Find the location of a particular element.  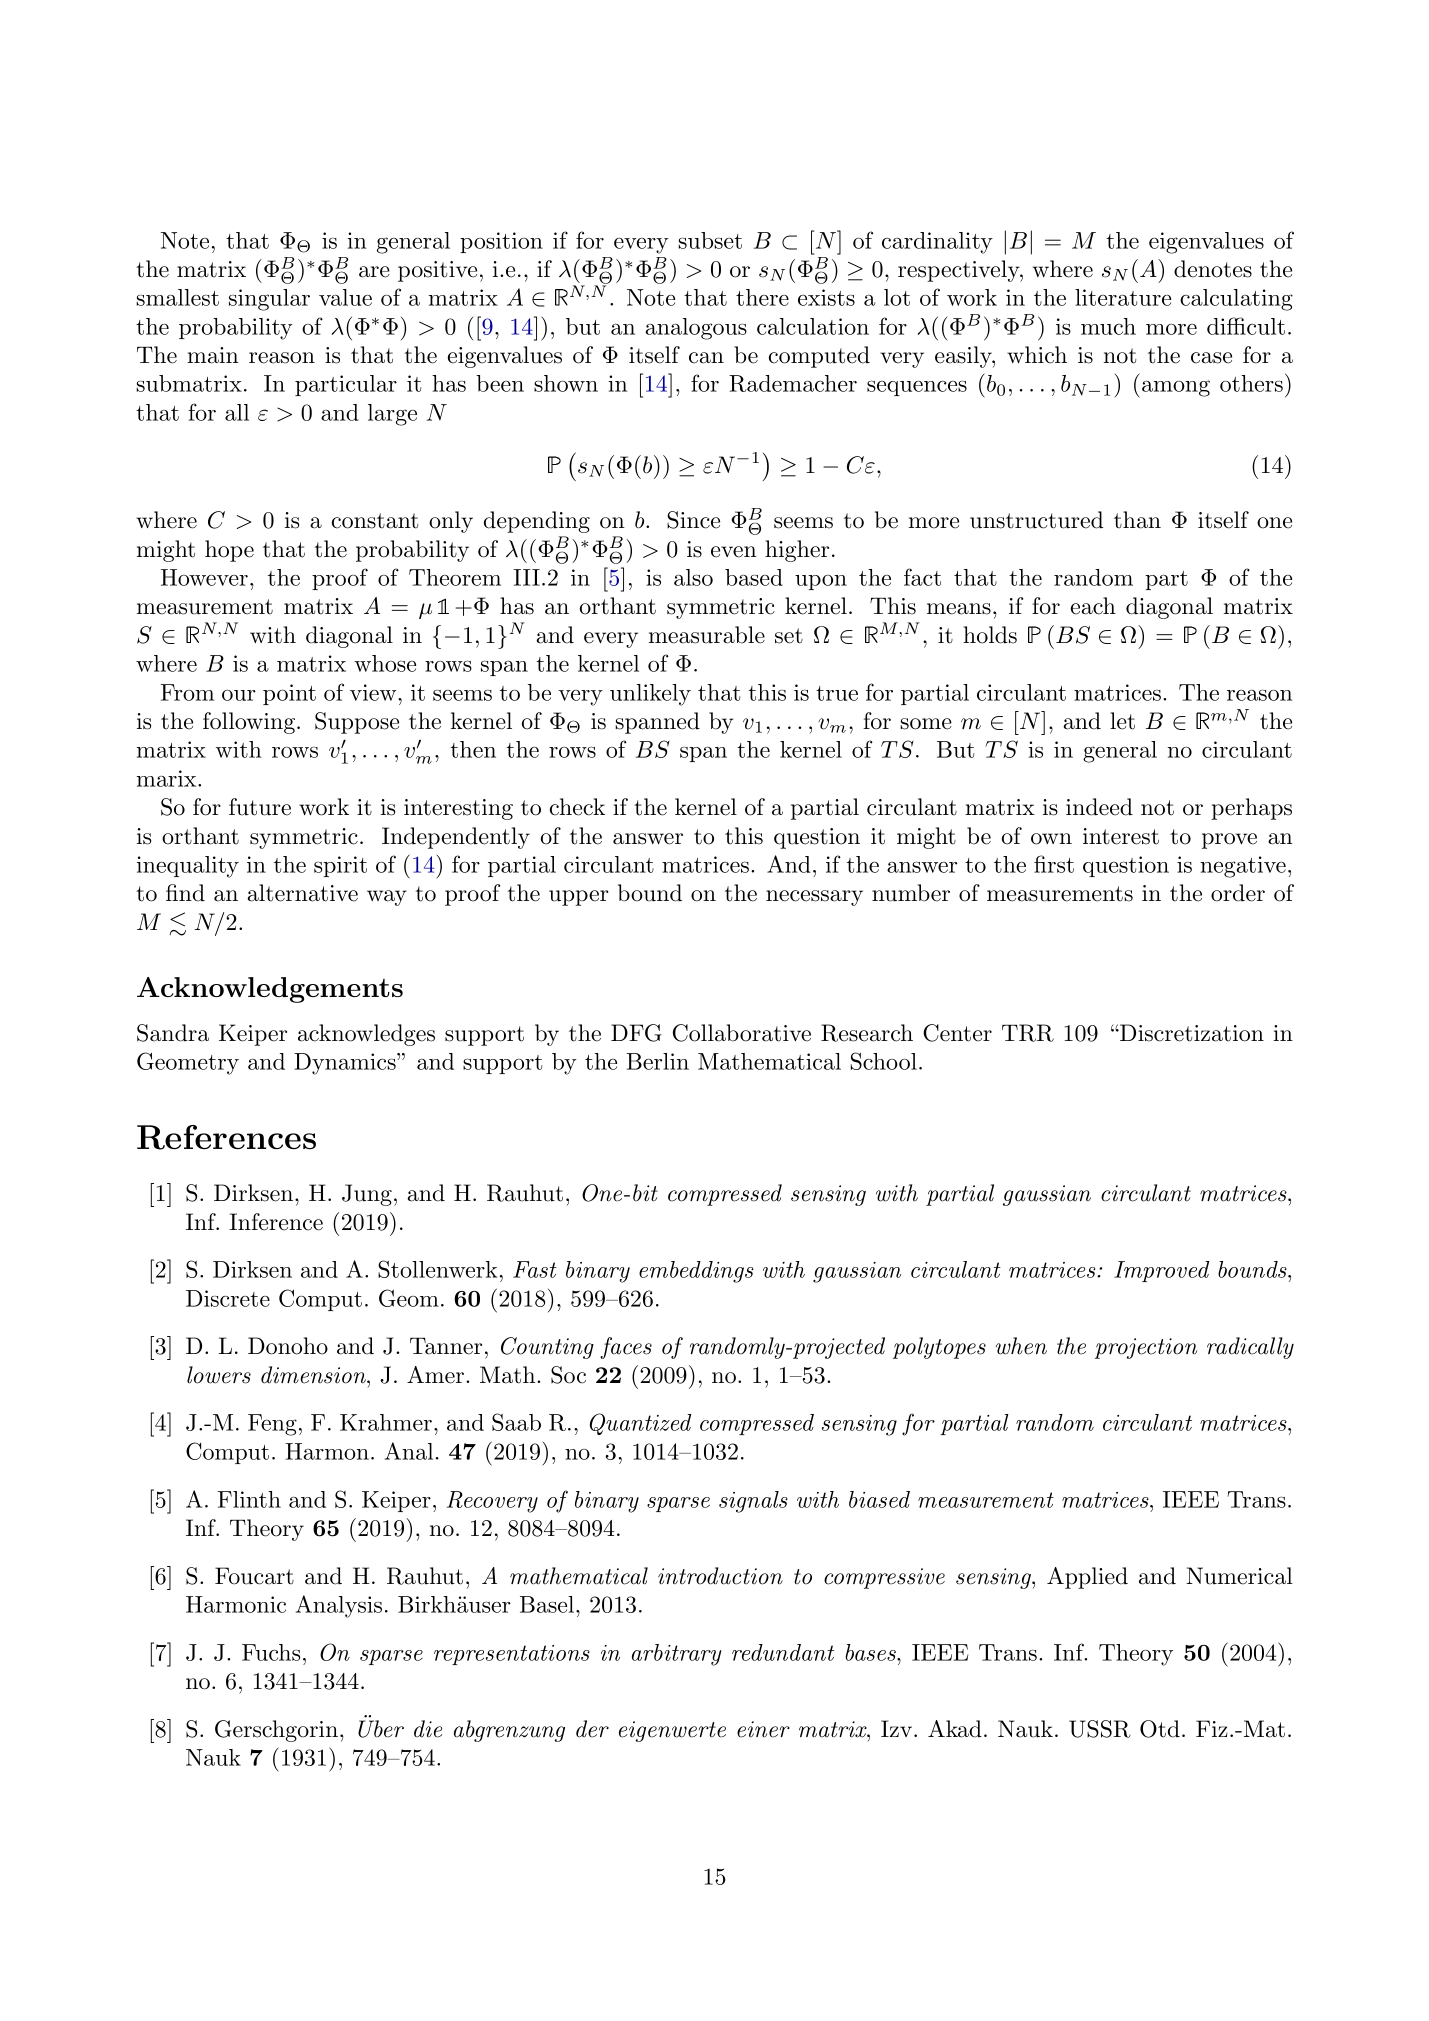

point is located at coordinates (289, 694).
